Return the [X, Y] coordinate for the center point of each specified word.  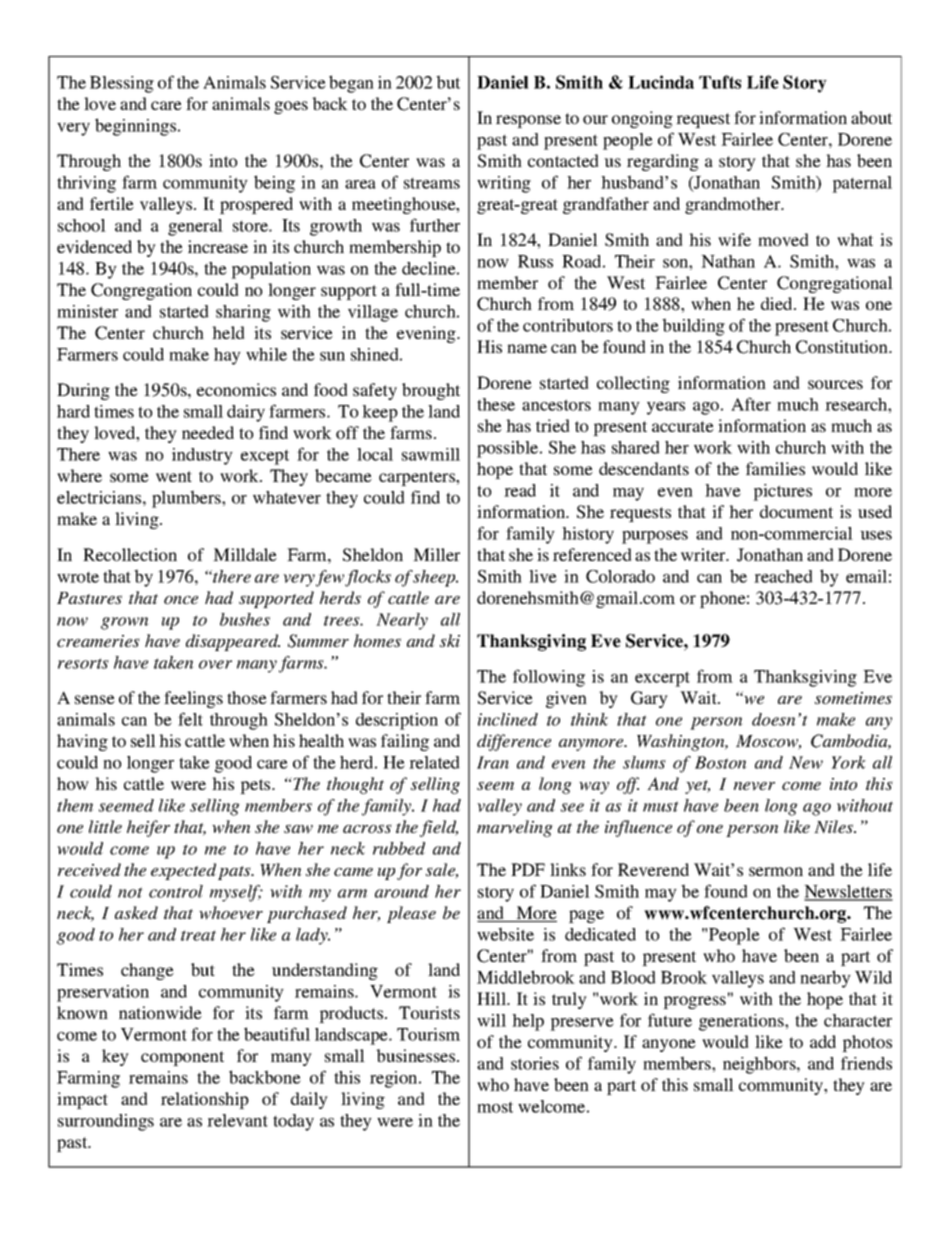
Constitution [843, 347]
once [181, 600]
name [527, 348]
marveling [515, 828]
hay [227, 356]
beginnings [137, 127]
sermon [776, 871]
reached [783, 576]
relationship [205, 1100]
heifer [148, 828]
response [528, 121]
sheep [435, 578]
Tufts [720, 82]
